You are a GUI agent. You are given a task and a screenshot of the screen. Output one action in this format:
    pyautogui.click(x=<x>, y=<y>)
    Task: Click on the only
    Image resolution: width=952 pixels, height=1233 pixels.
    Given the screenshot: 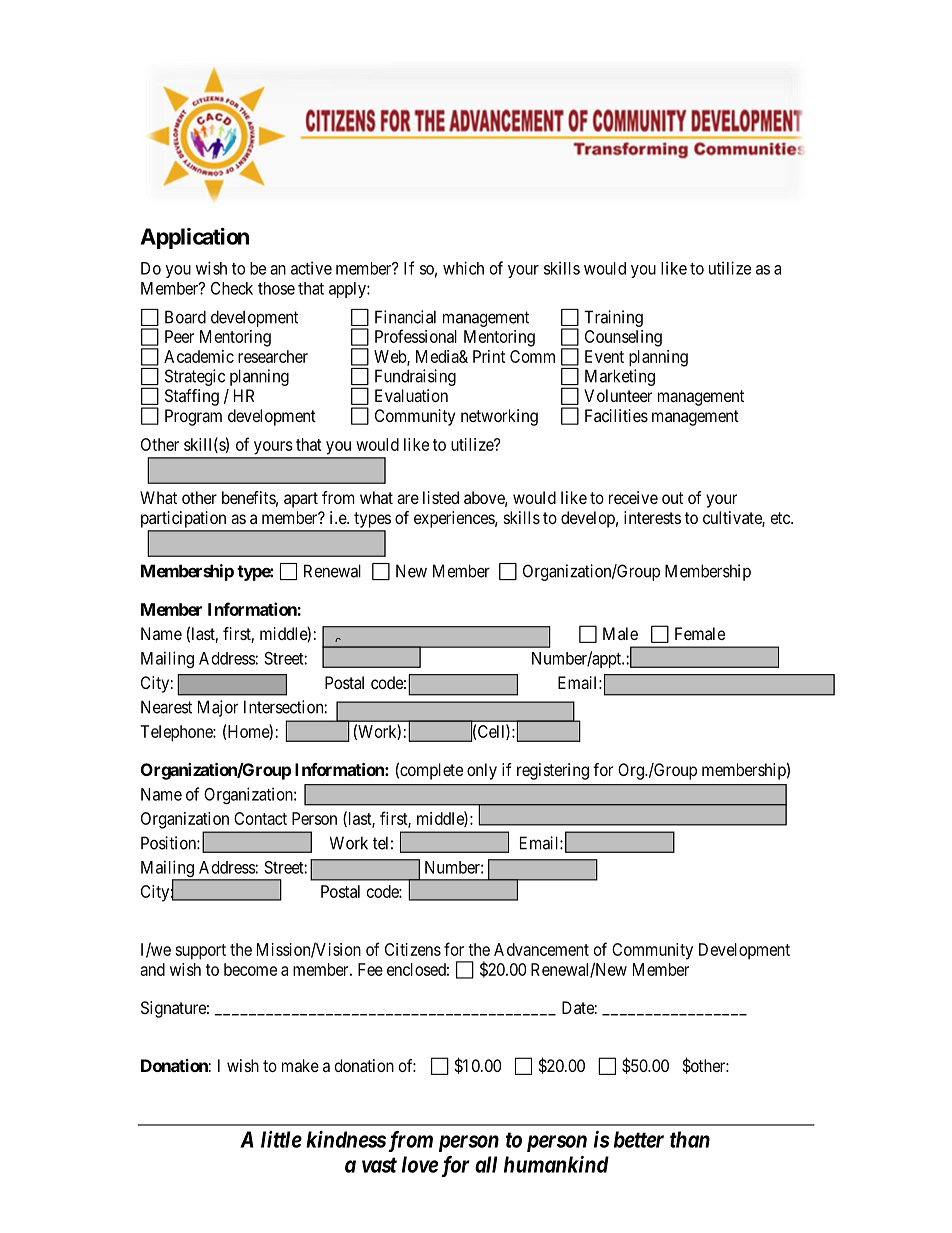 What is the action you would take?
    pyautogui.click(x=482, y=771)
